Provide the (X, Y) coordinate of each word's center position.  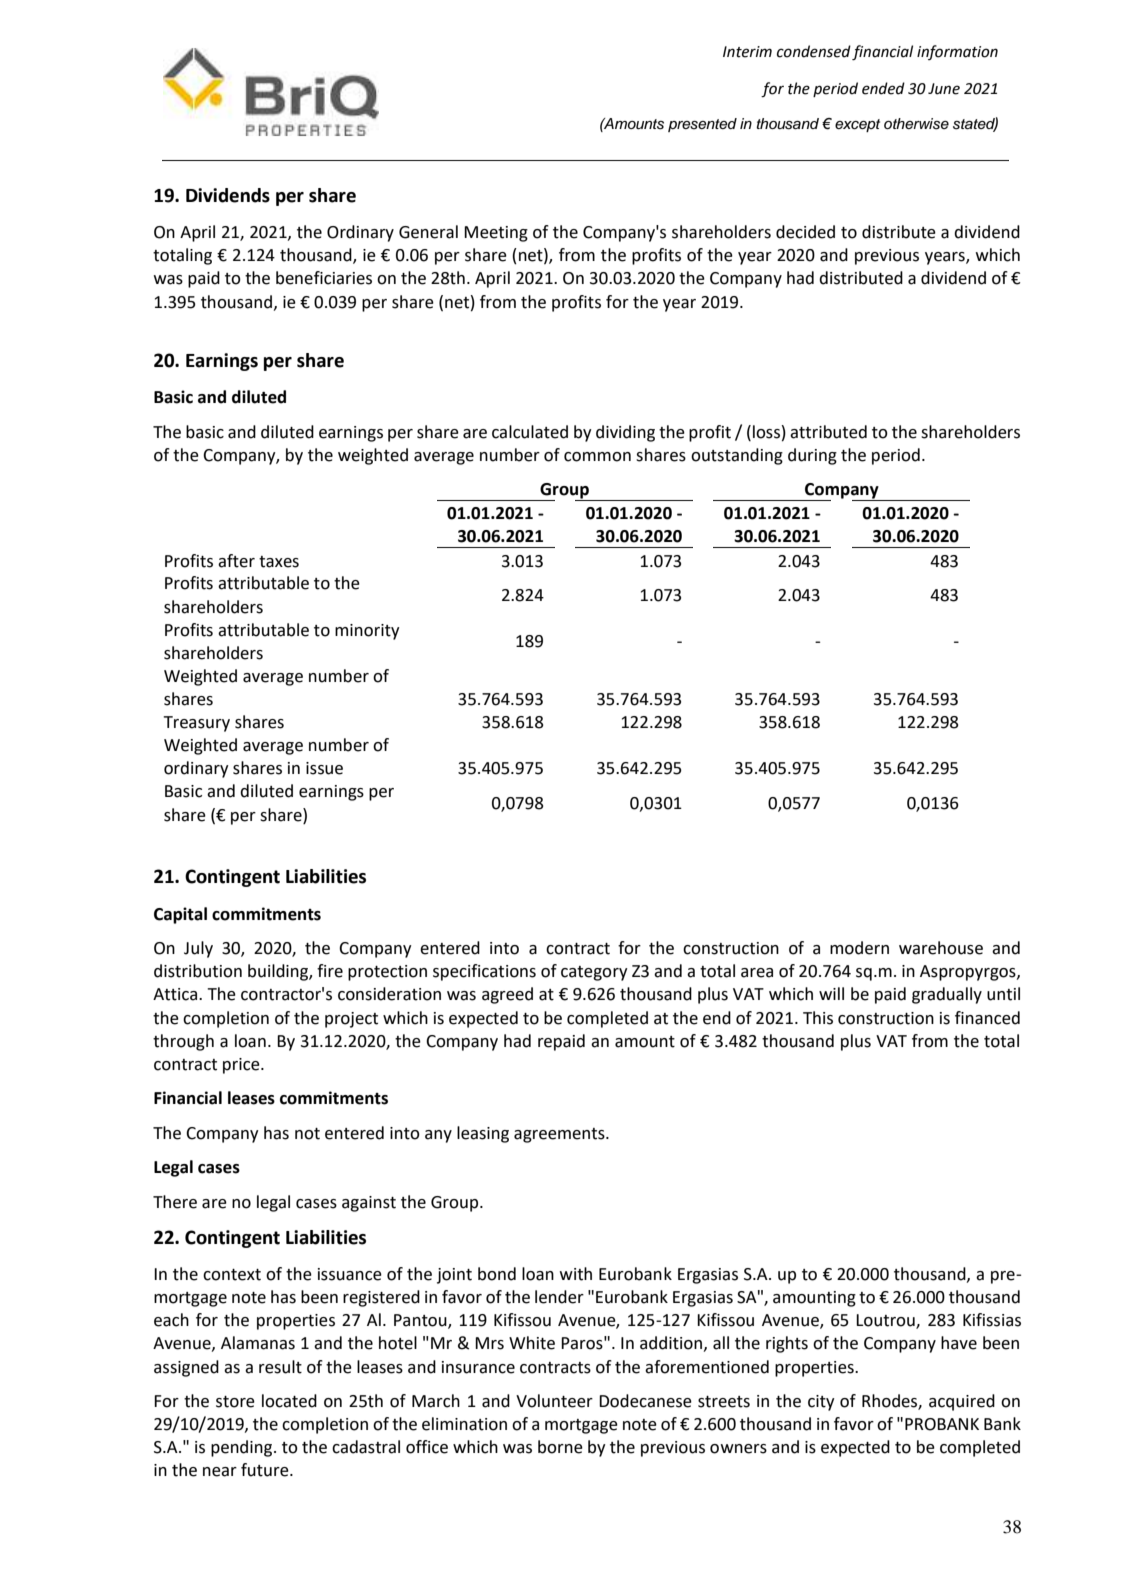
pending (243, 1448)
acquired (962, 1402)
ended (883, 88)
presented (702, 125)
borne (560, 1447)
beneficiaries (324, 278)
